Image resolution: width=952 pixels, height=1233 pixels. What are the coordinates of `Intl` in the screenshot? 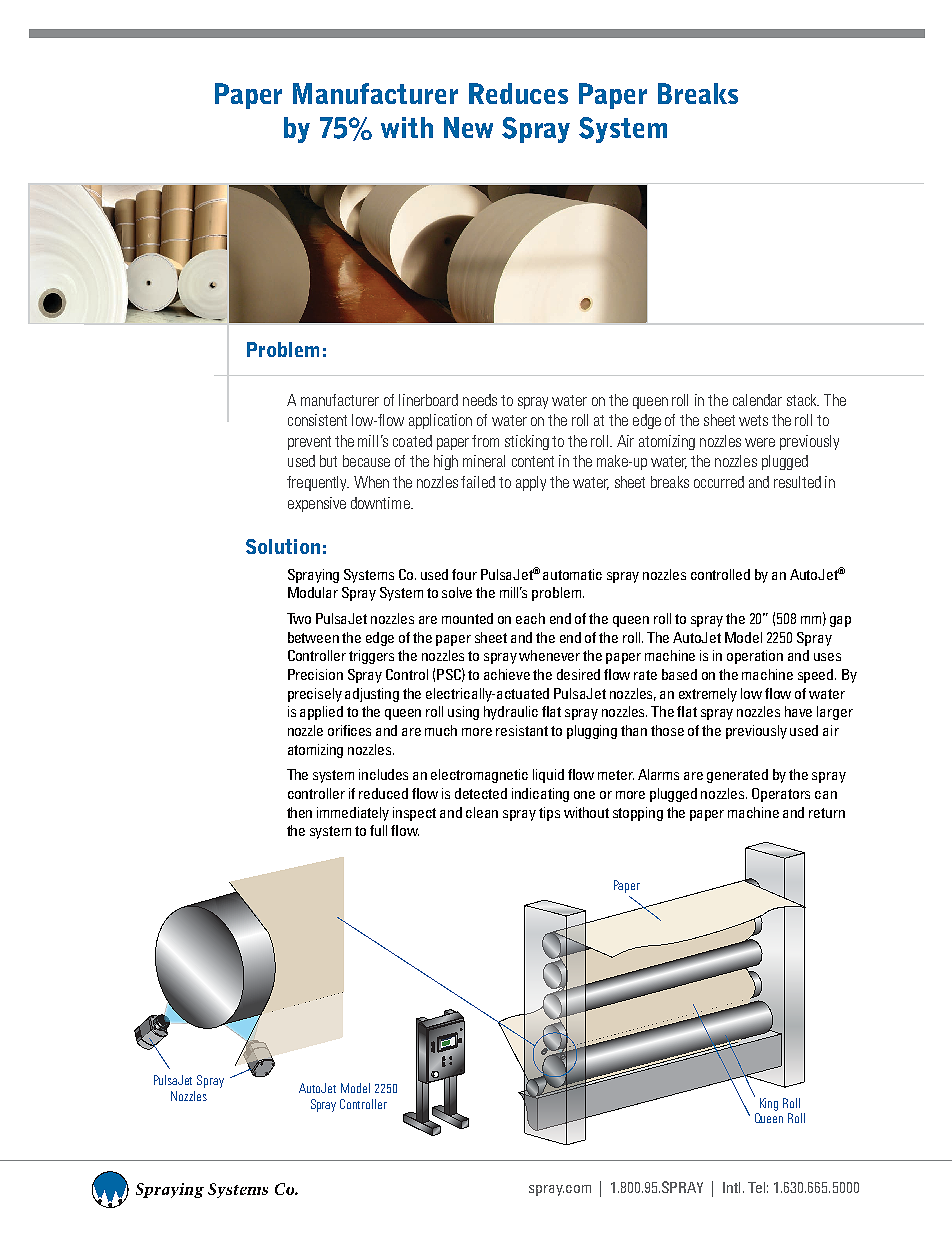 It's located at (731, 1187).
